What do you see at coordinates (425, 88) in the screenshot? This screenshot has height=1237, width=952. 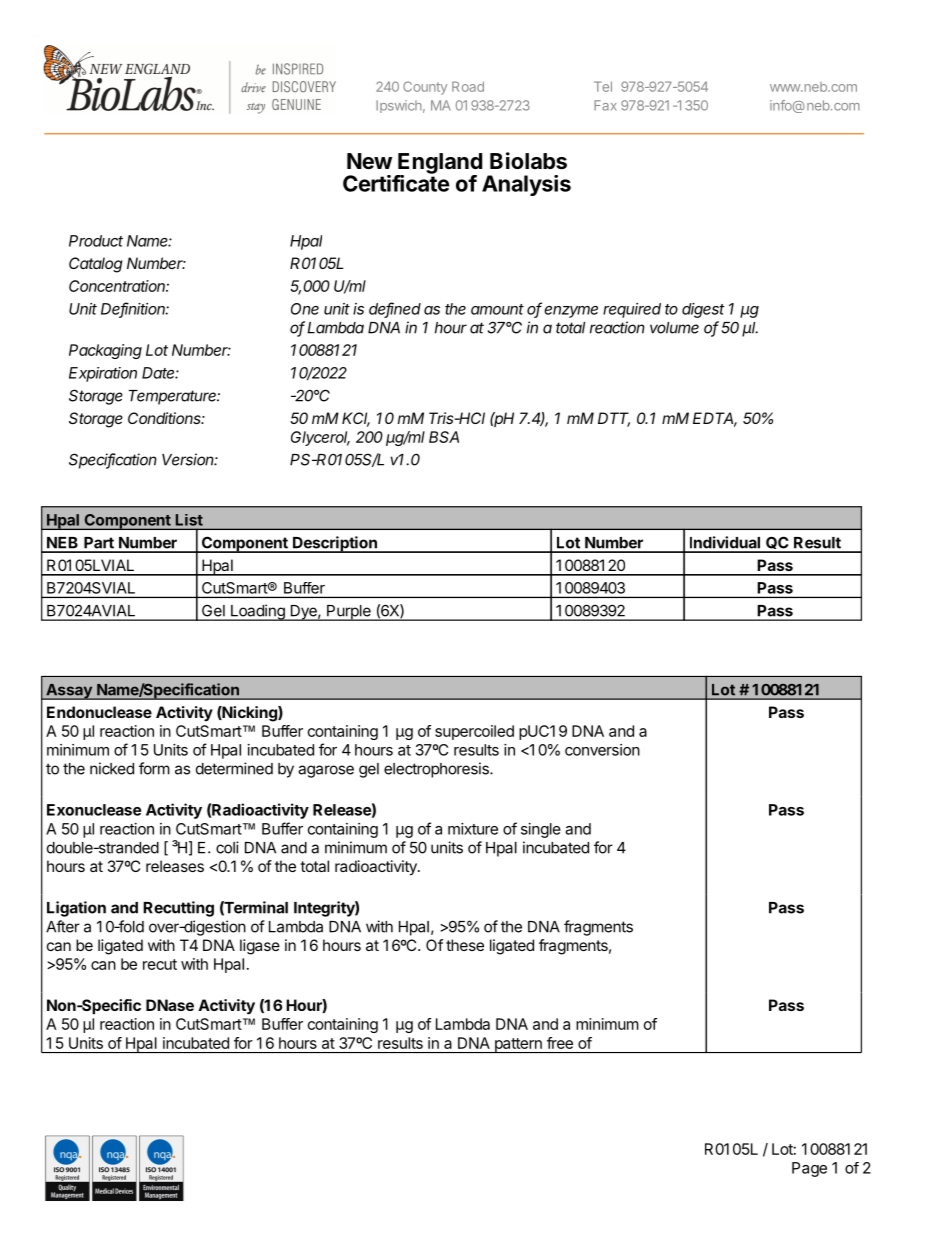 I see `County` at bounding box center [425, 88].
